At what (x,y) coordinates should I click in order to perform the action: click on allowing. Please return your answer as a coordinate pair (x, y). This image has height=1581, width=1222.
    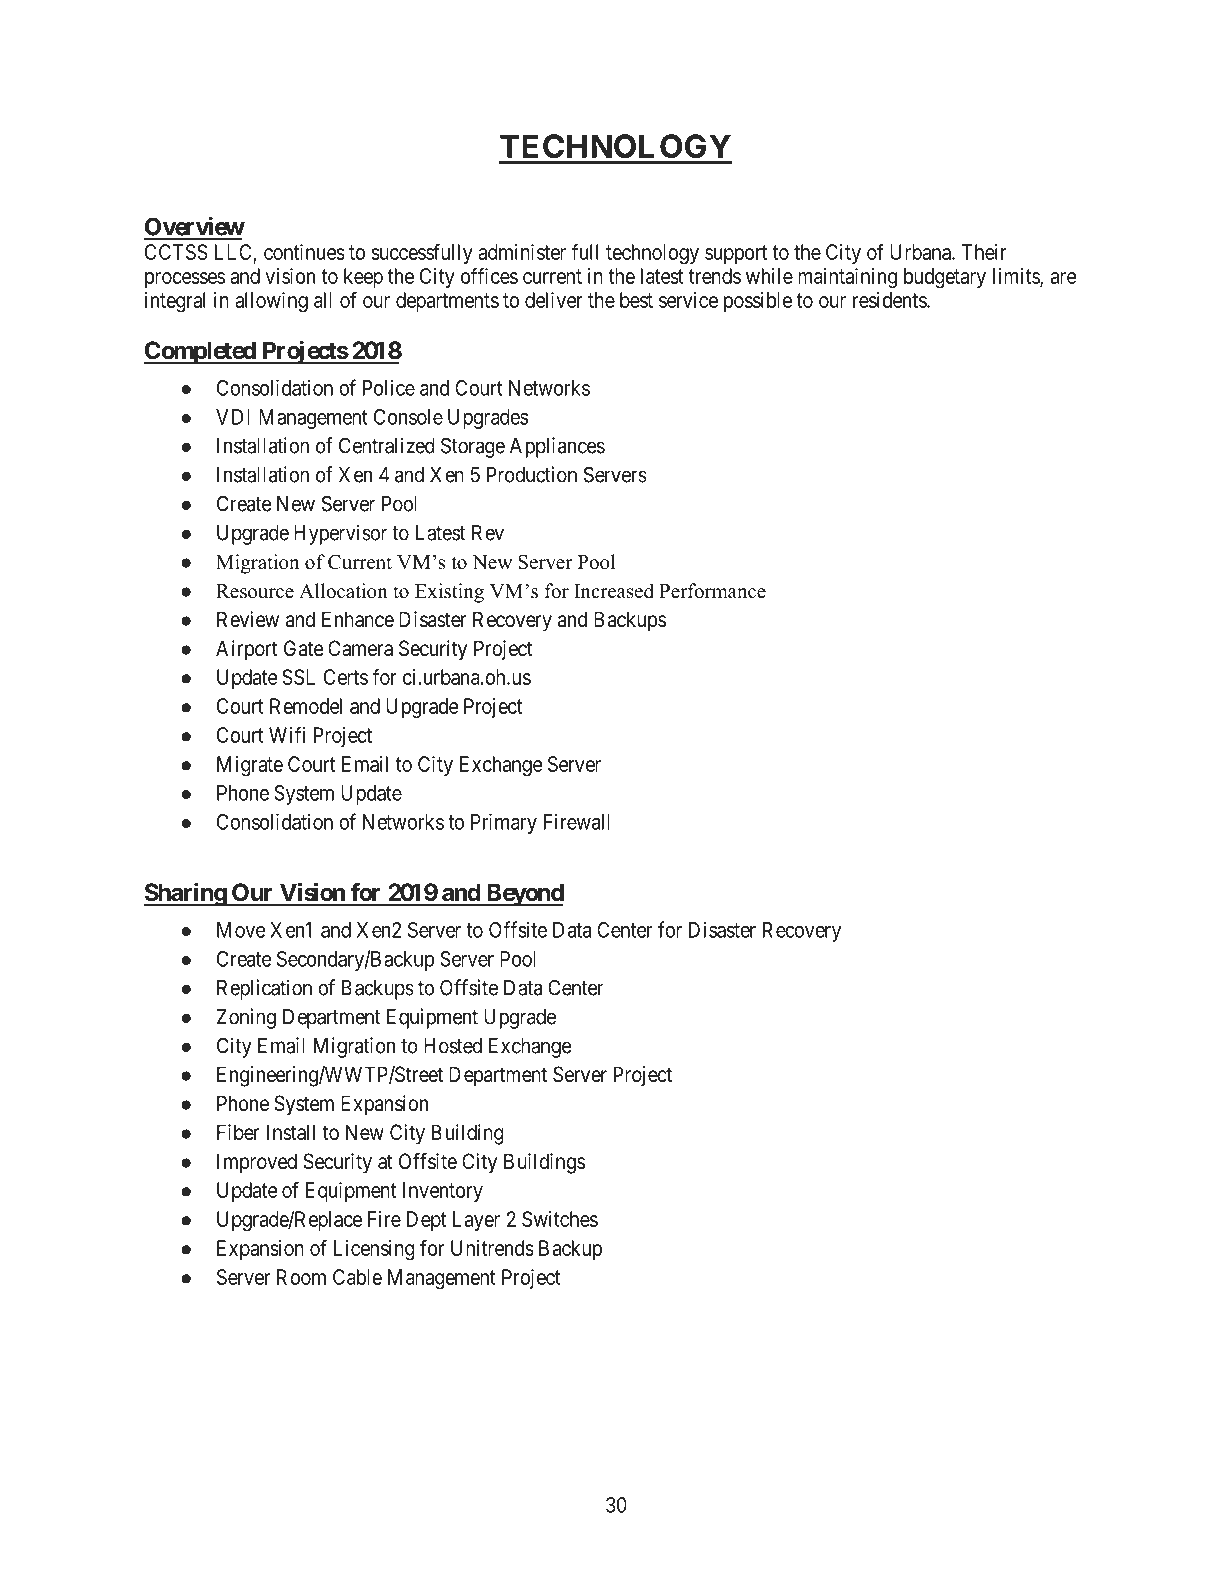
    Looking at the image, I should click on (271, 302).
